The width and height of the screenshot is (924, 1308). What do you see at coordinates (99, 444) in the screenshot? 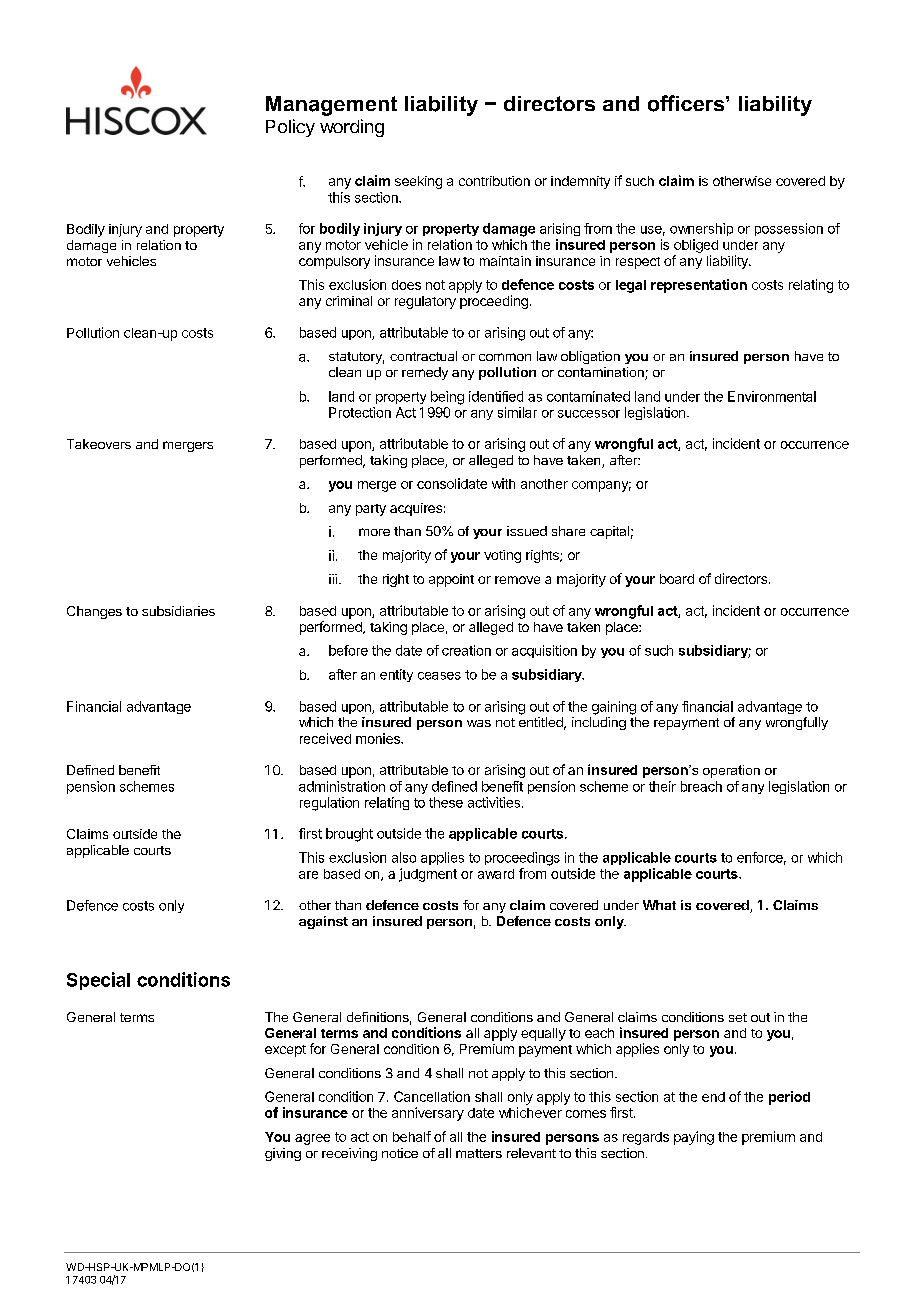
I see `Takeovers` at bounding box center [99, 444].
